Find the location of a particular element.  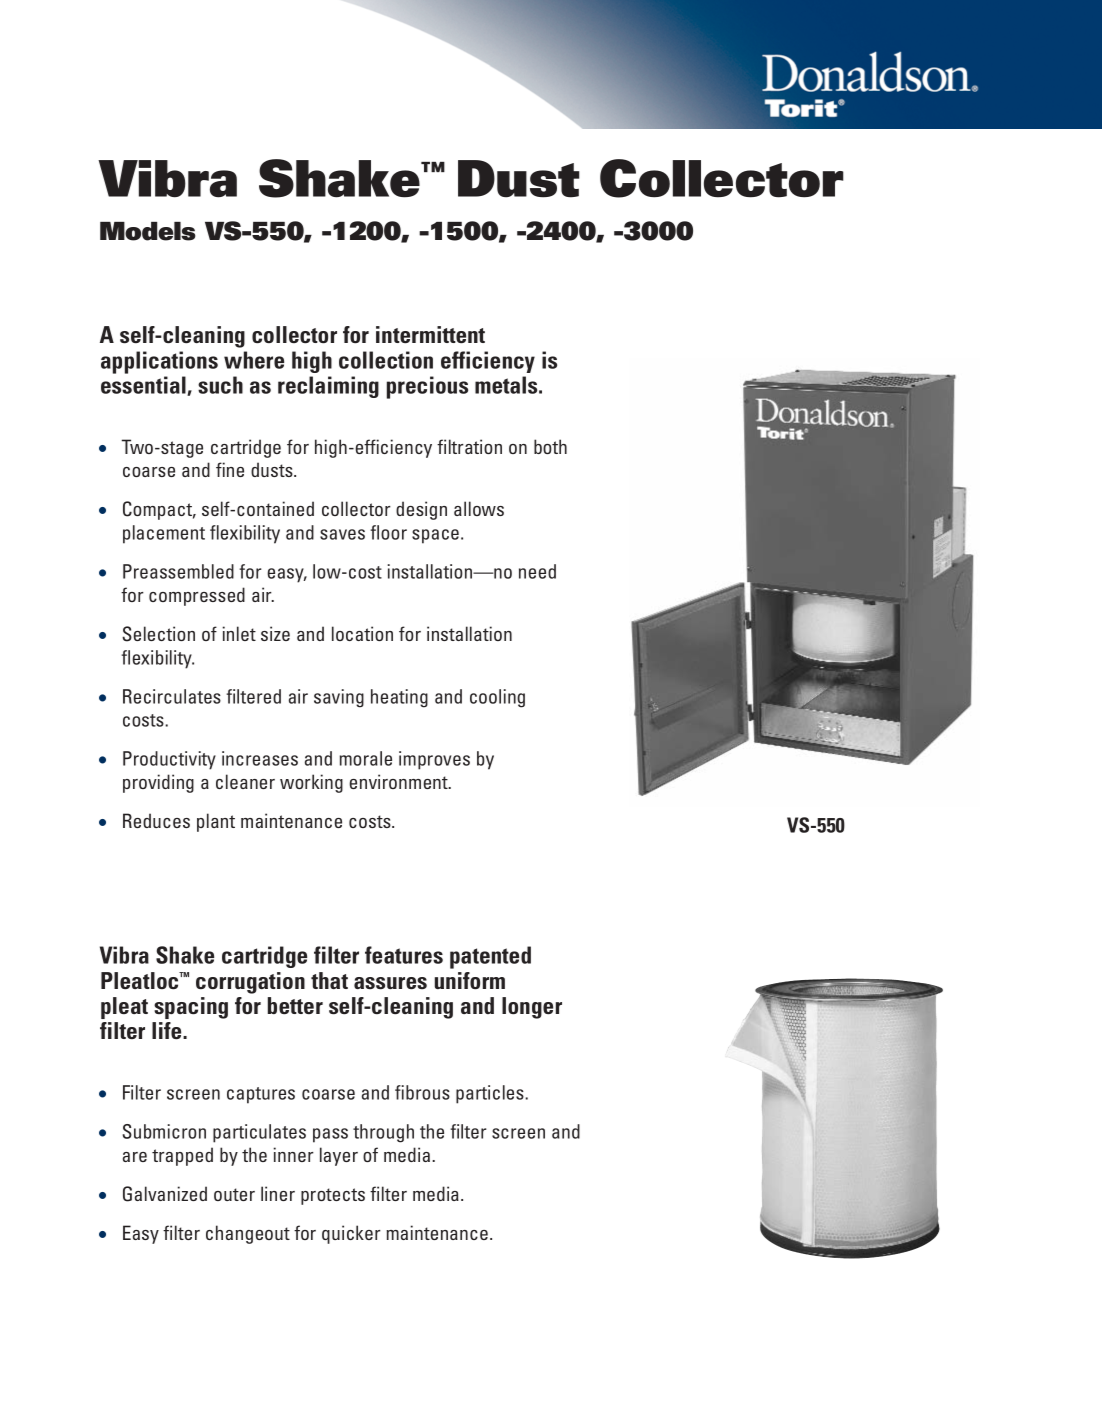

intermittent is located at coordinates (430, 335).
